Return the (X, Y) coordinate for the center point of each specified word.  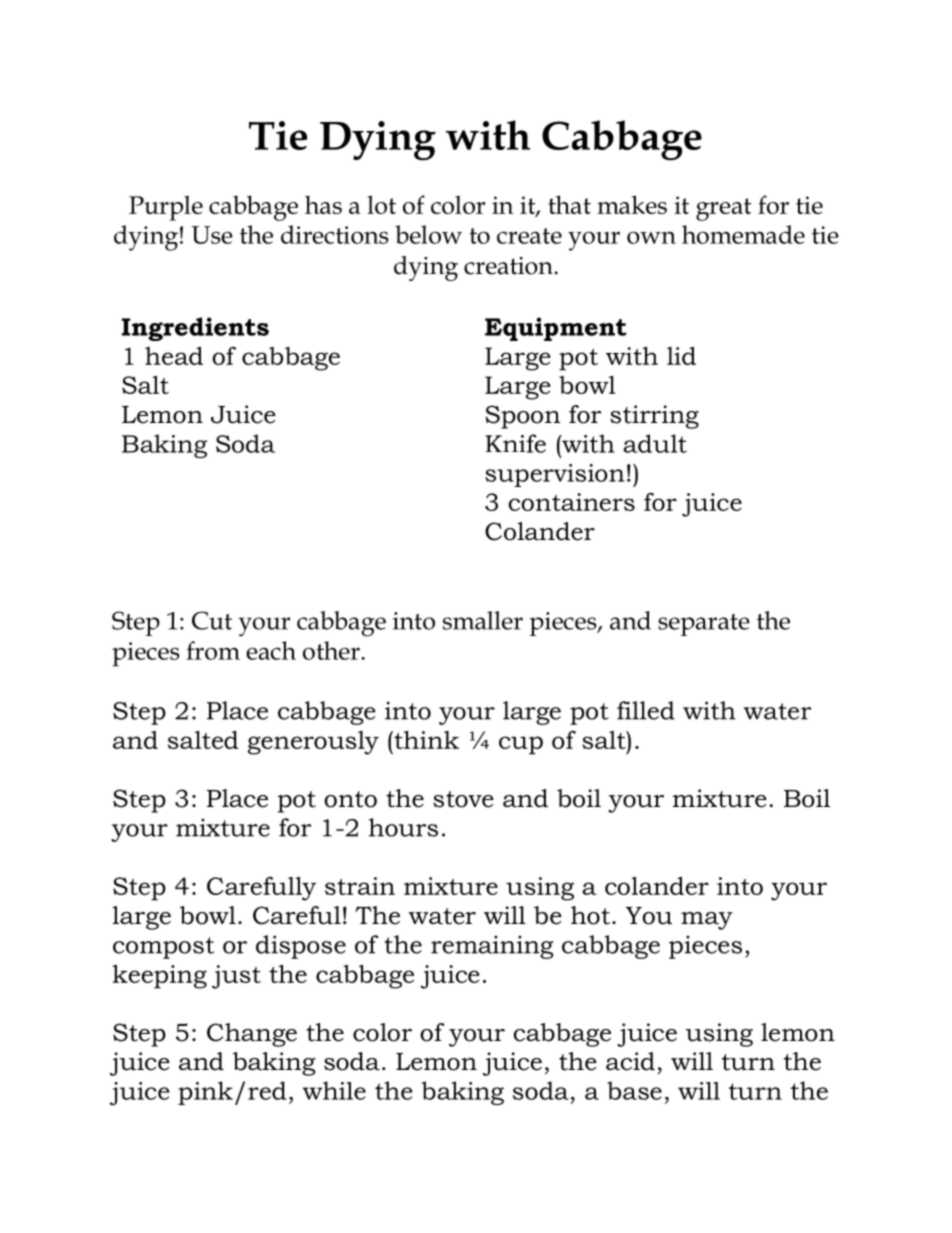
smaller (483, 620)
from (213, 650)
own (651, 237)
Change (252, 1035)
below (428, 234)
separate (704, 625)
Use (212, 235)
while (334, 1090)
